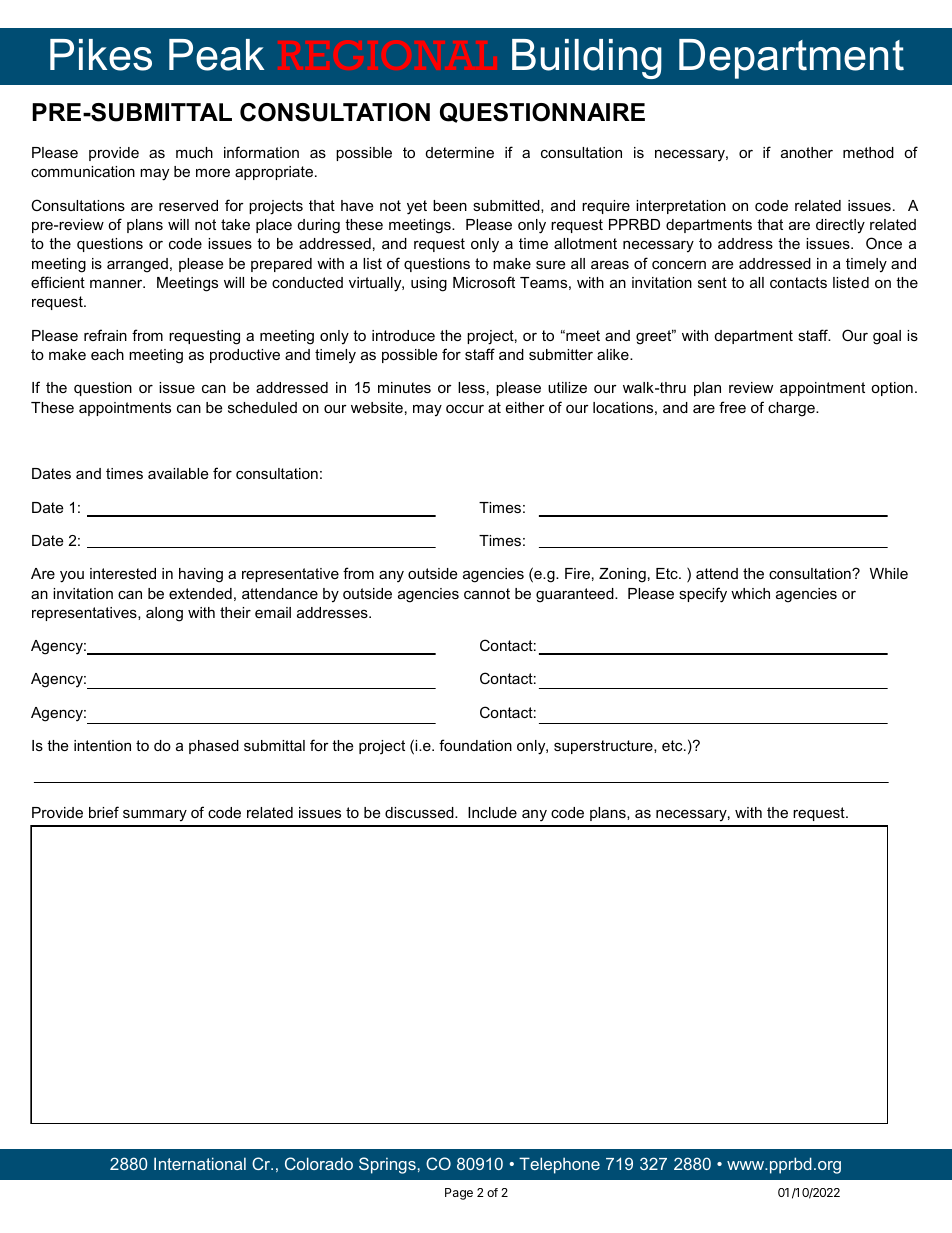  I want to click on determine, so click(460, 152).
